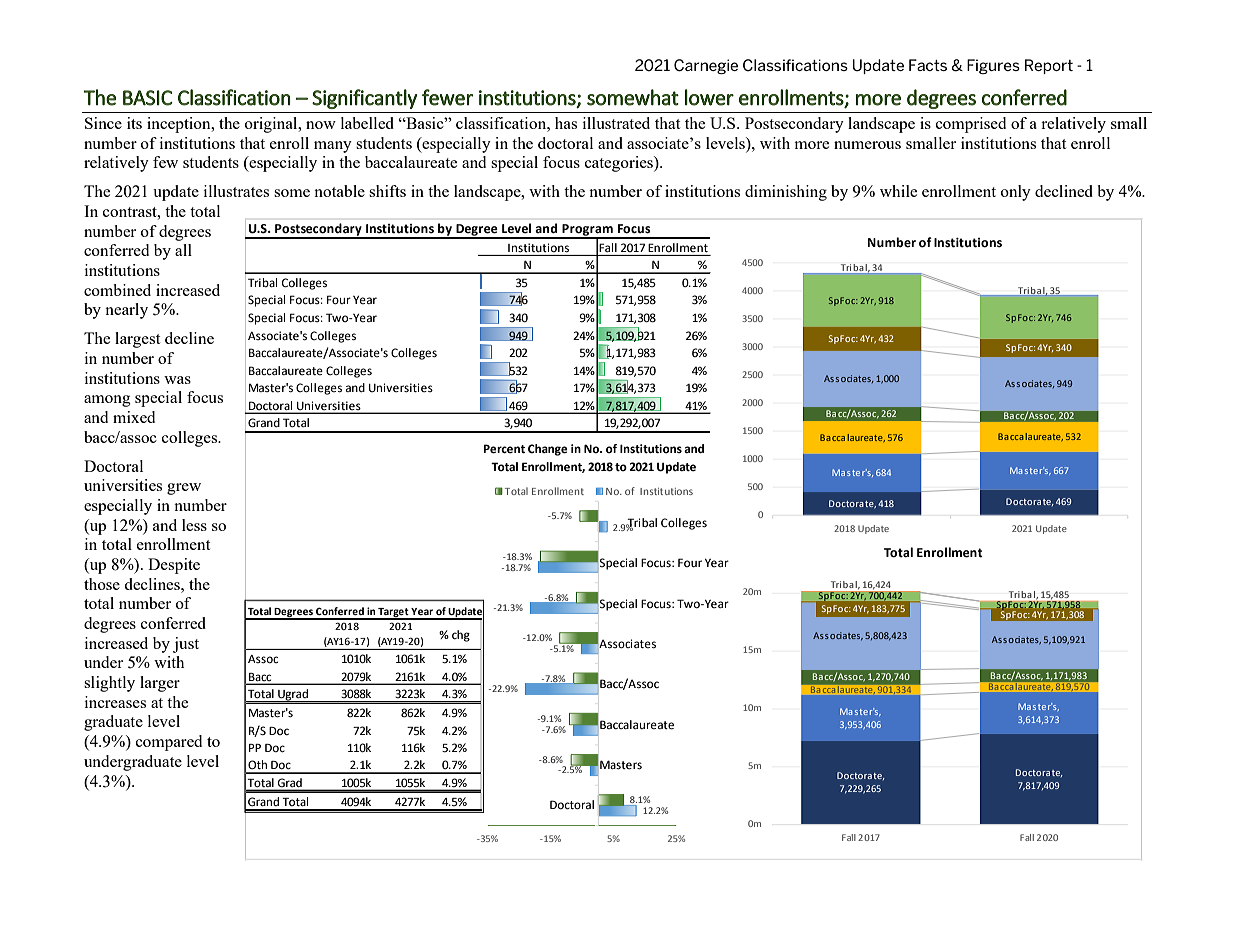 Image resolution: width=1233 pixels, height=952 pixels. I want to click on compared, so click(169, 743).
